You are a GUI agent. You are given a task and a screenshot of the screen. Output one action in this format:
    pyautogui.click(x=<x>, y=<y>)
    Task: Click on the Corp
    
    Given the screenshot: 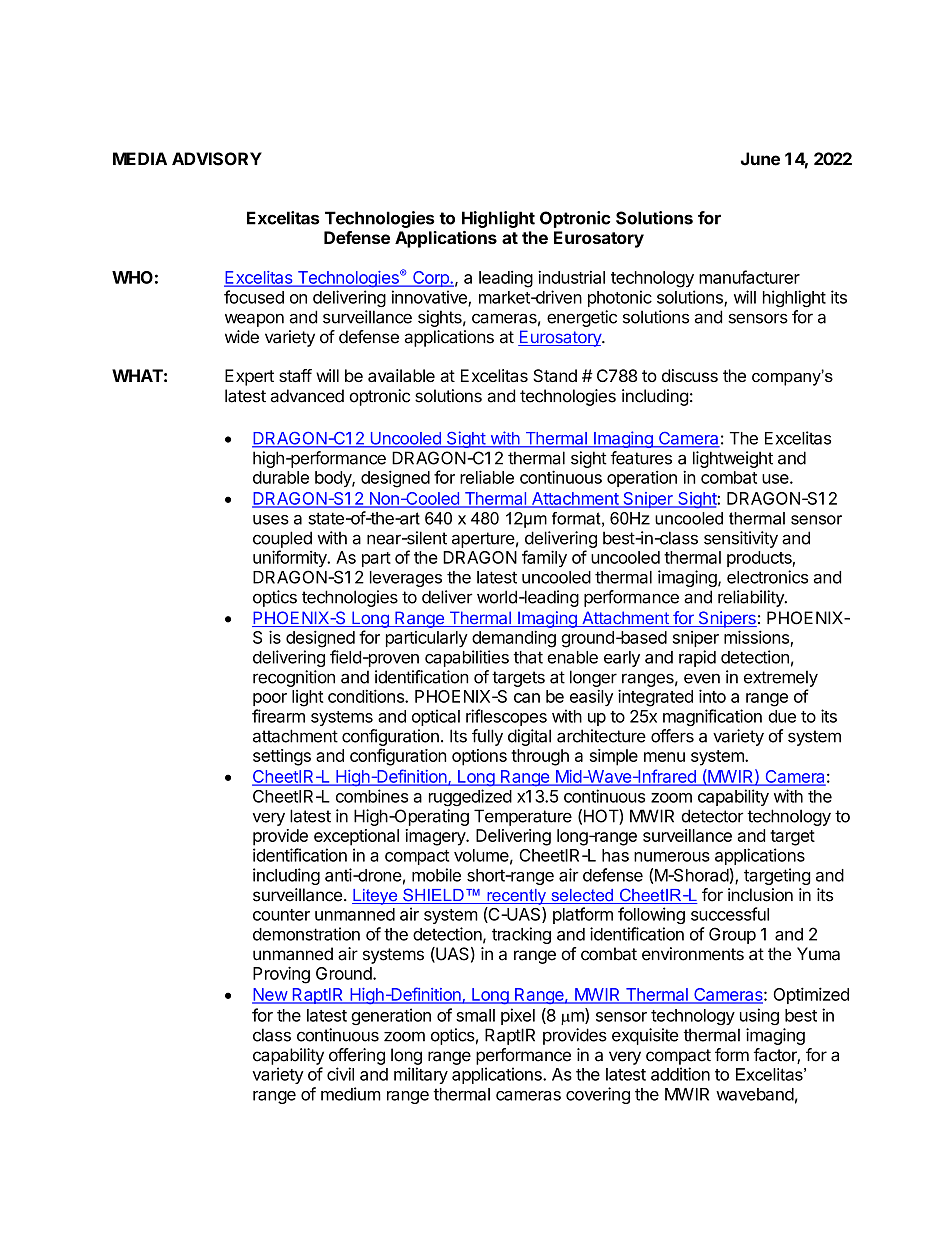 What is the action you would take?
    pyautogui.click(x=431, y=279)
